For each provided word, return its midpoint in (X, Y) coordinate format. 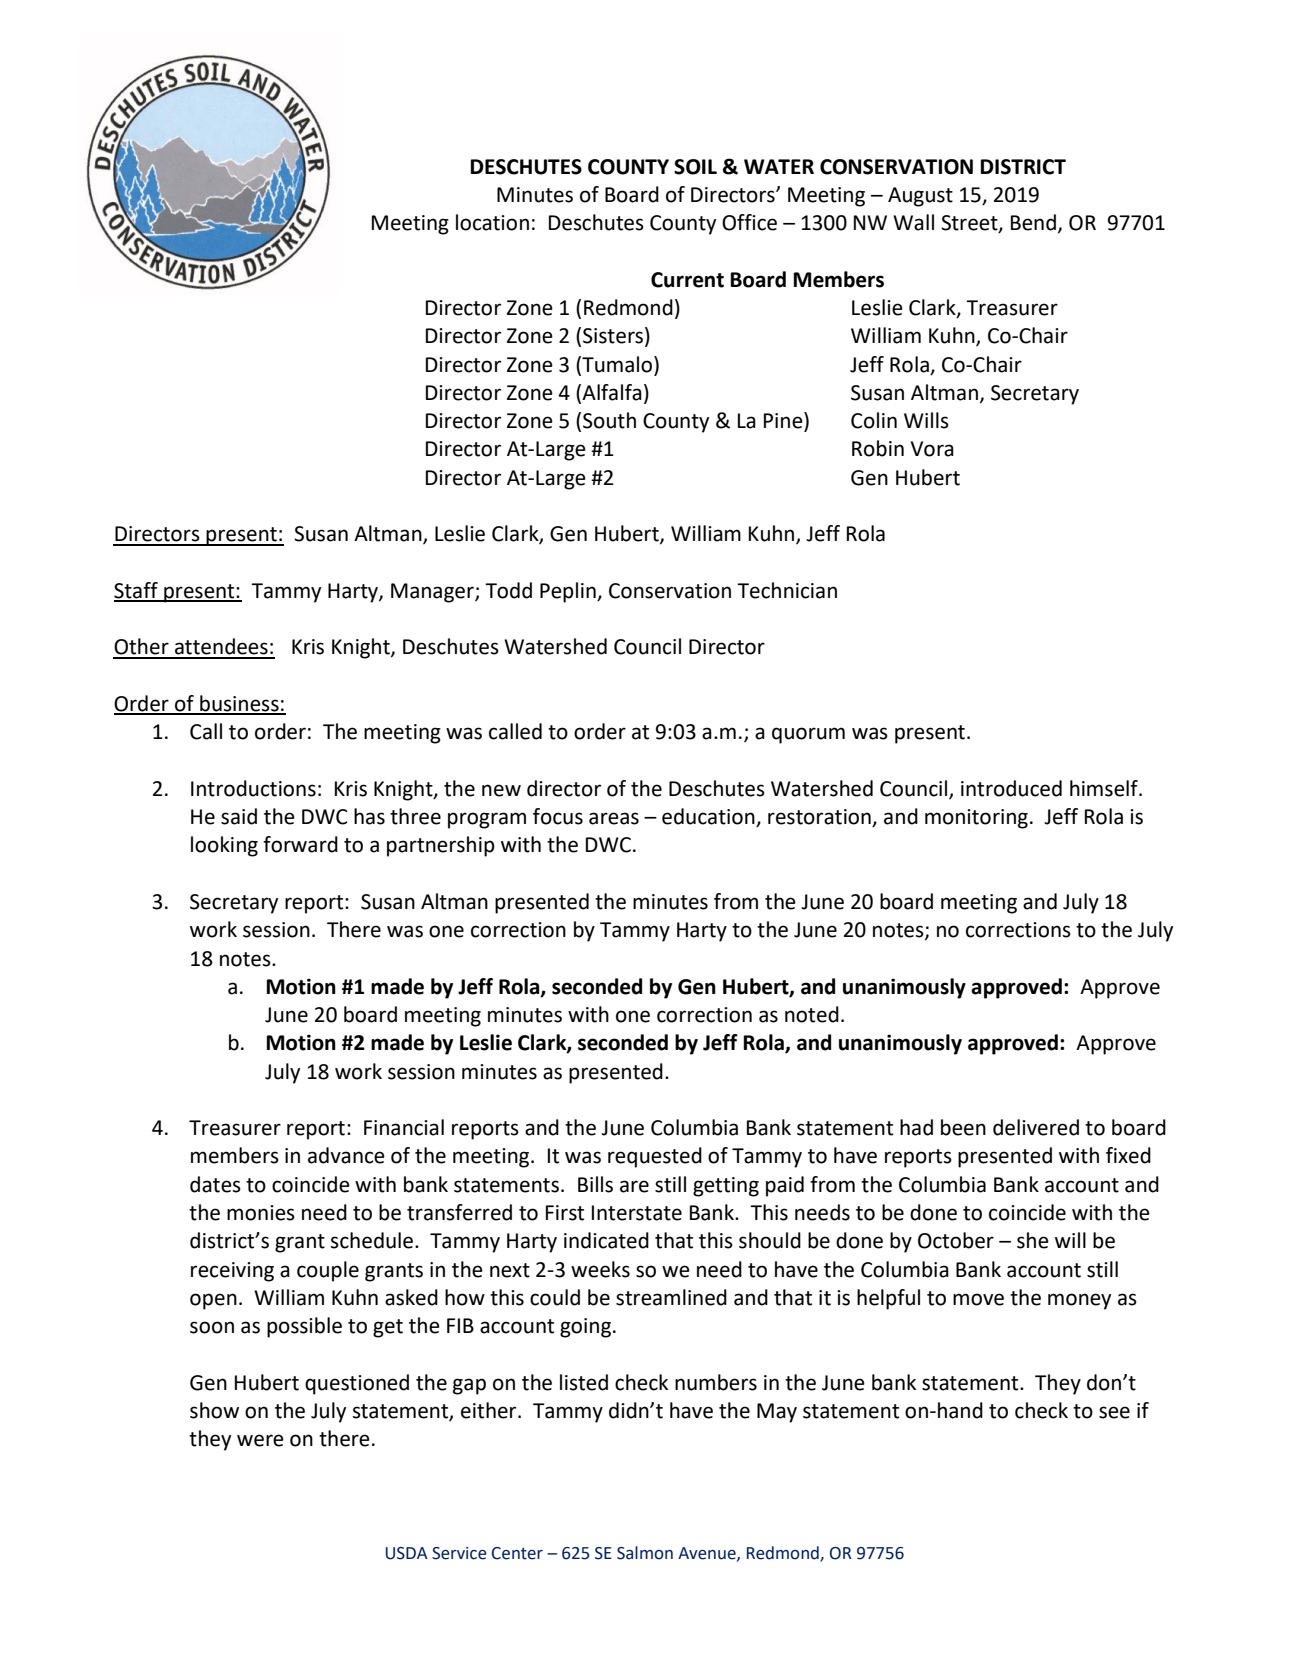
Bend (1033, 222)
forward (300, 844)
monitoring (976, 819)
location (492, 222)
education (709, 817)
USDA (407, 1553)
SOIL (695, 167)
